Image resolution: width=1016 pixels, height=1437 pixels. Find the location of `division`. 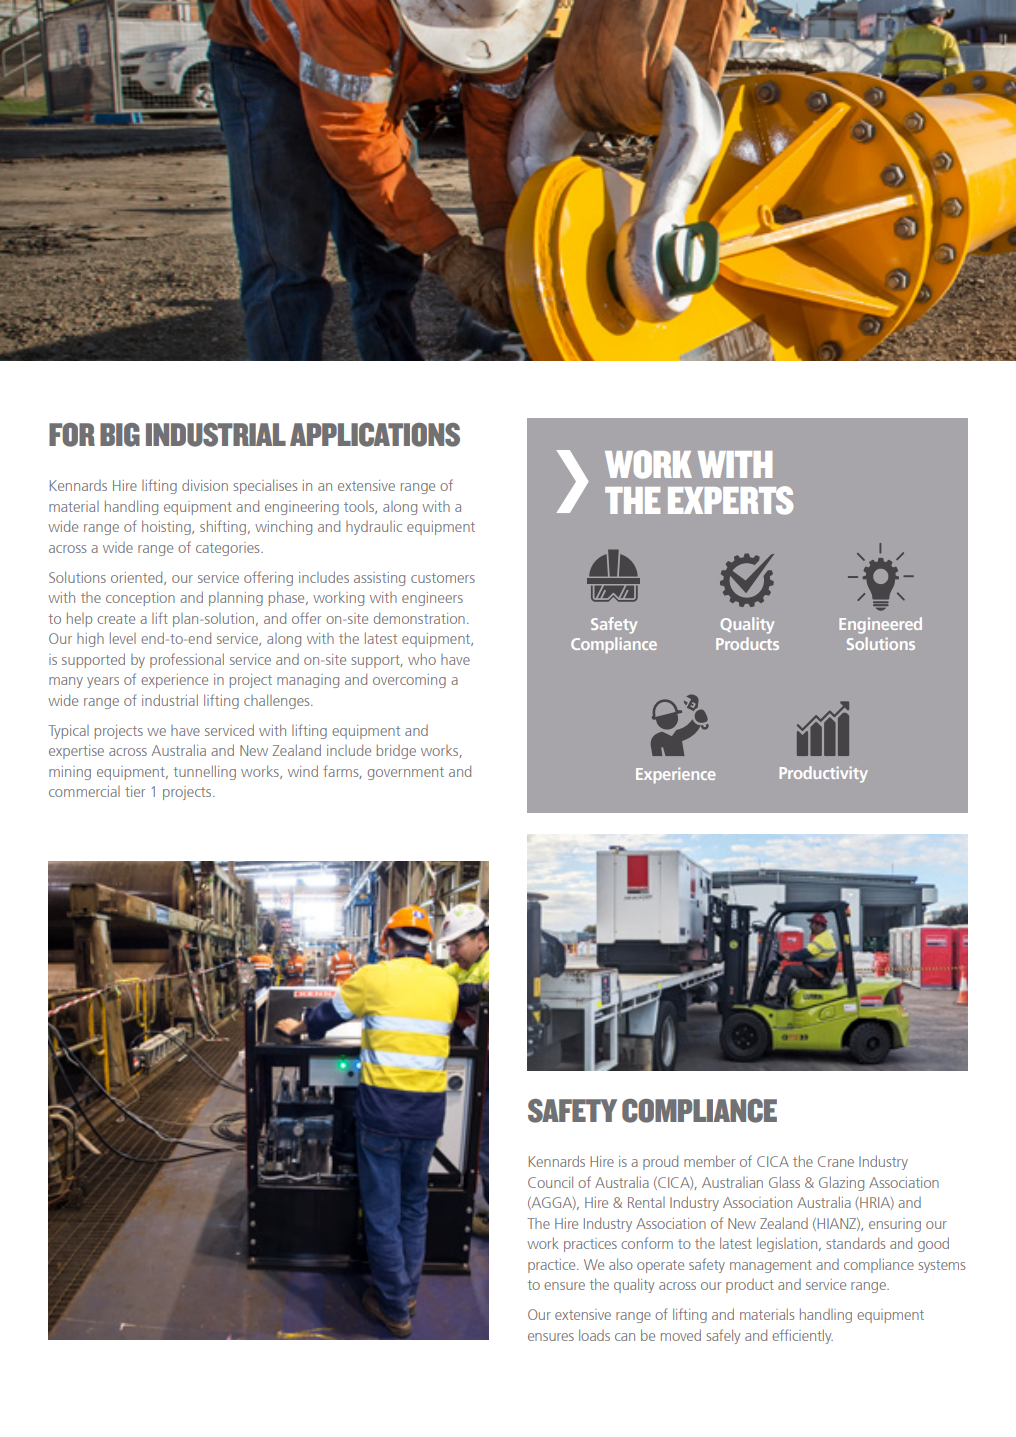

division is located at coordinates (205, 485).
